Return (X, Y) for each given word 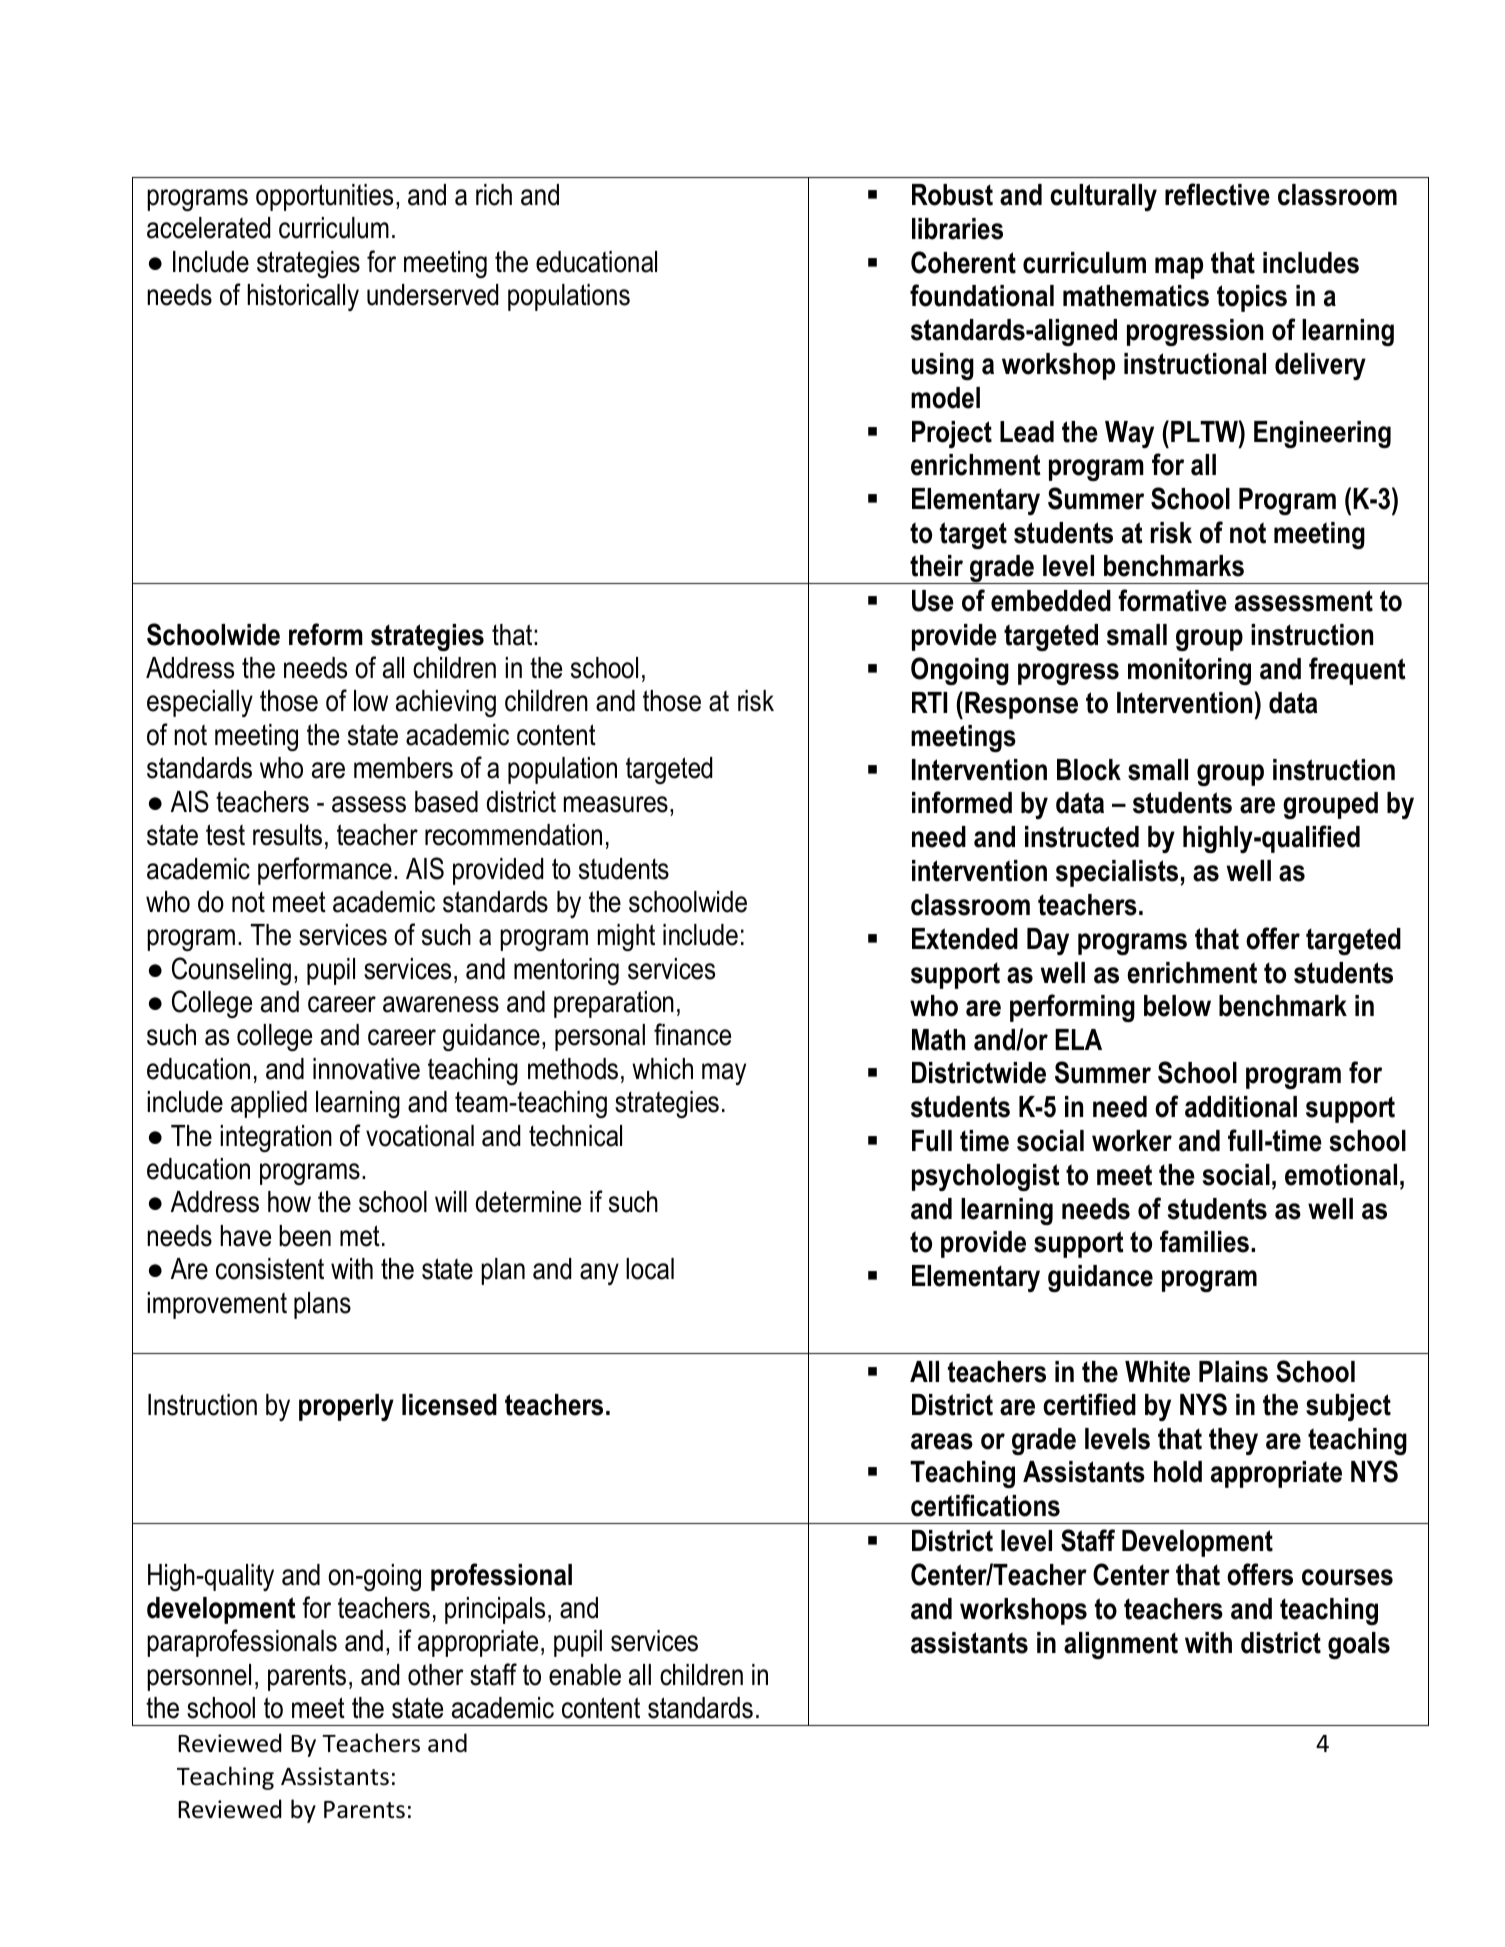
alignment (1121, 1645)
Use (933, 601)
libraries (957, 229)
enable (585, 1675)
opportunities (324, 197)
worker (1132, 1141)
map (1179, 268)
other (436, 1675)
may (724, 1074)
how (289, 1202)
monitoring (1189, 671)
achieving (446, 703)
